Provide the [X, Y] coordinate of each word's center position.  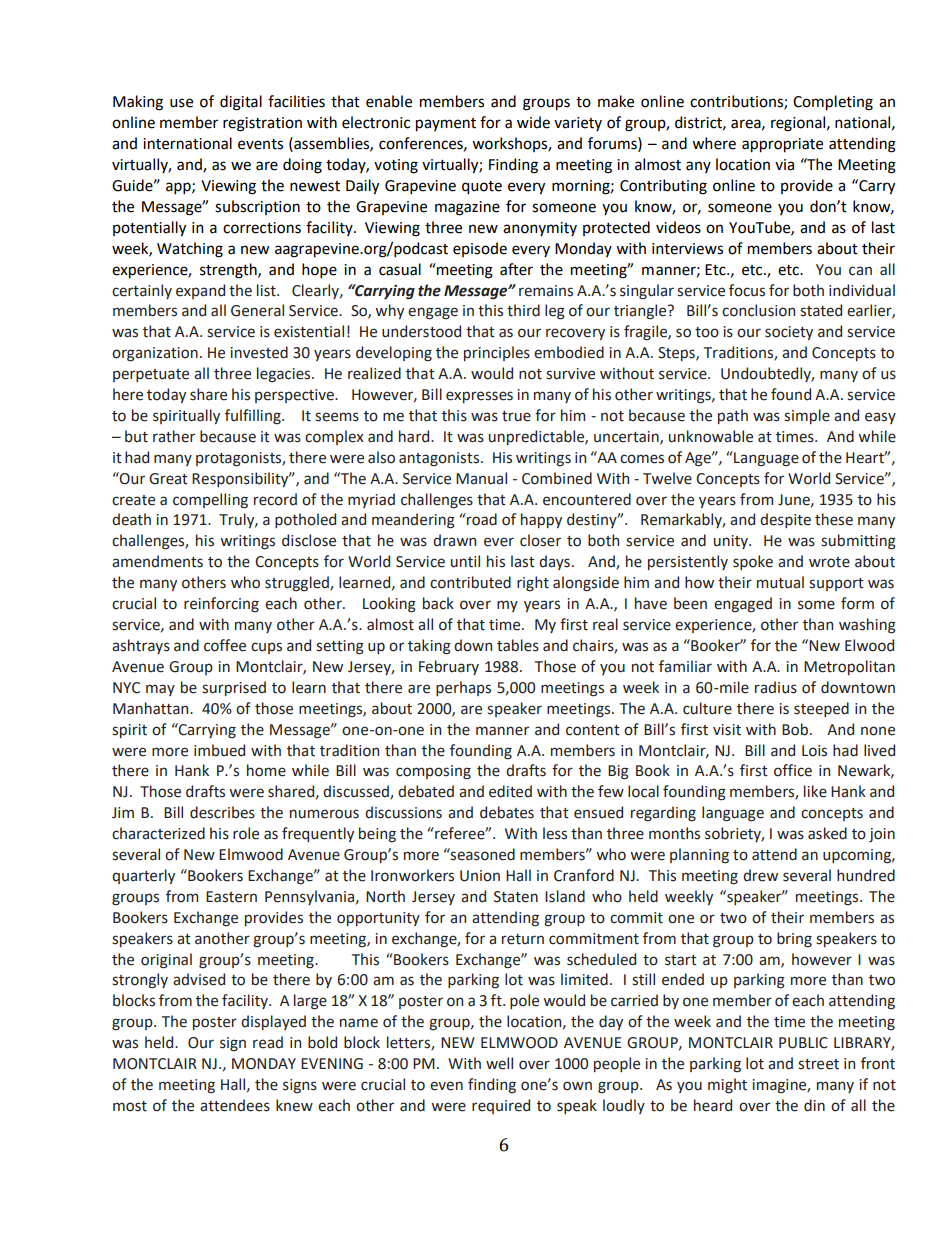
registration [262, 124]
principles [497, 353]
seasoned [482, 854]
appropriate [782, 145]
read [268, 1042]
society [789, 333]
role [246, 833]
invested [259, 352]
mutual [780, 582]
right [533, 584]
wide [533, 122]
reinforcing [221, 605]
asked [827, 833]
